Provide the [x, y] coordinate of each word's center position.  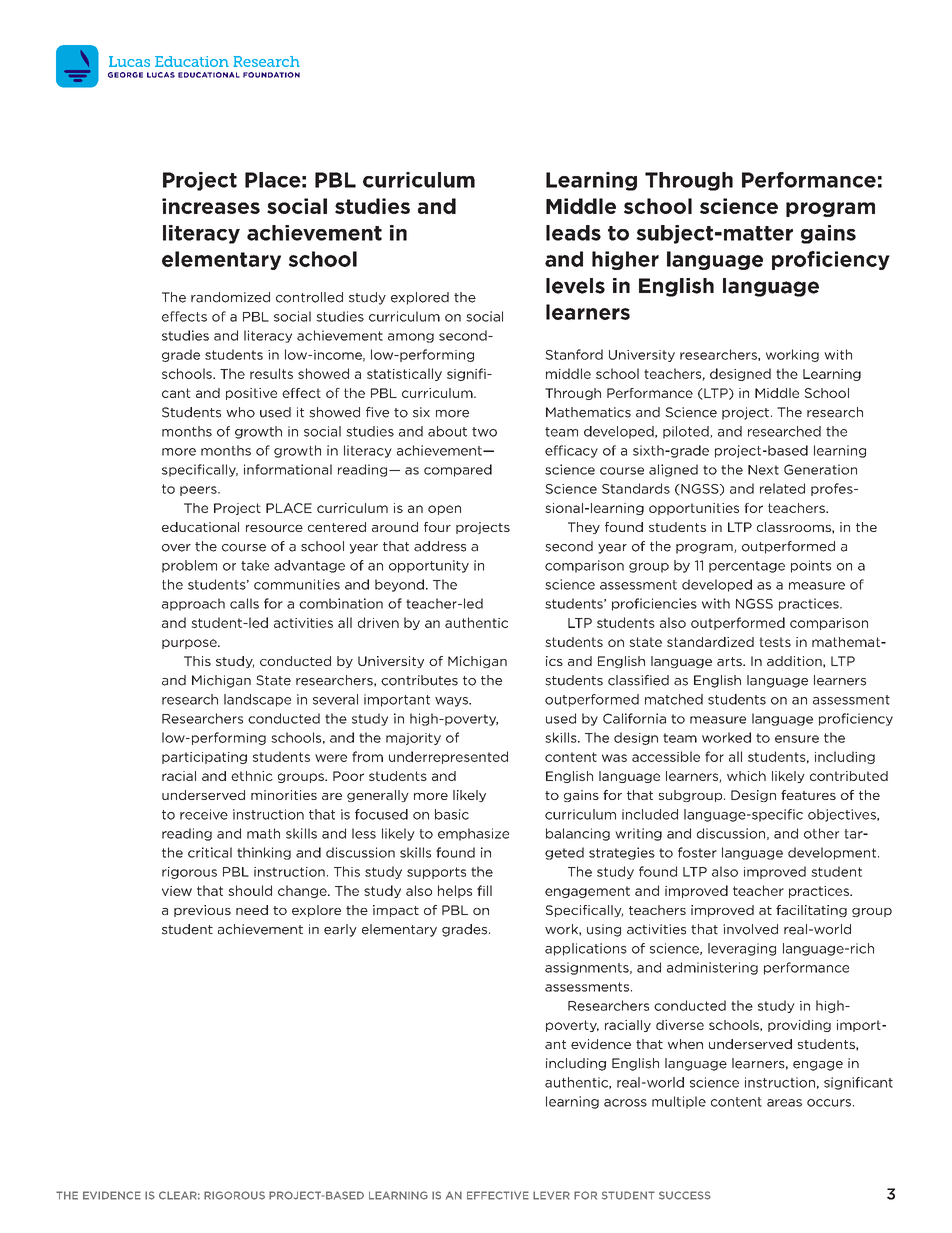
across [625, 1103]
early [340, 930]
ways [452, 702]
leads [573, 233]
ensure [797, 739]
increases [211, 206]
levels [575, 286]
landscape [257, 700]
